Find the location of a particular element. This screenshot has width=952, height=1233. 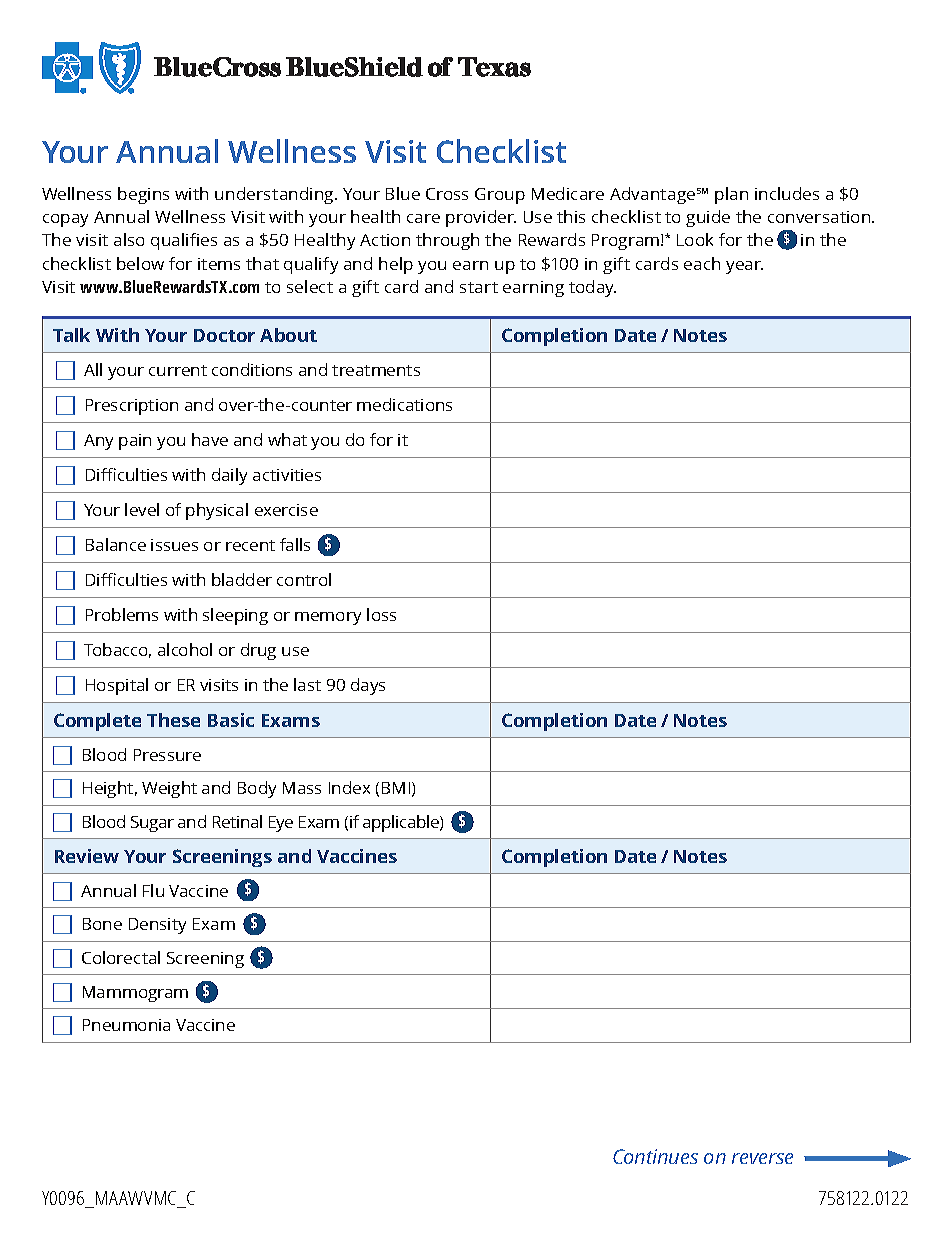

days is located at coordinates (368, 686).
